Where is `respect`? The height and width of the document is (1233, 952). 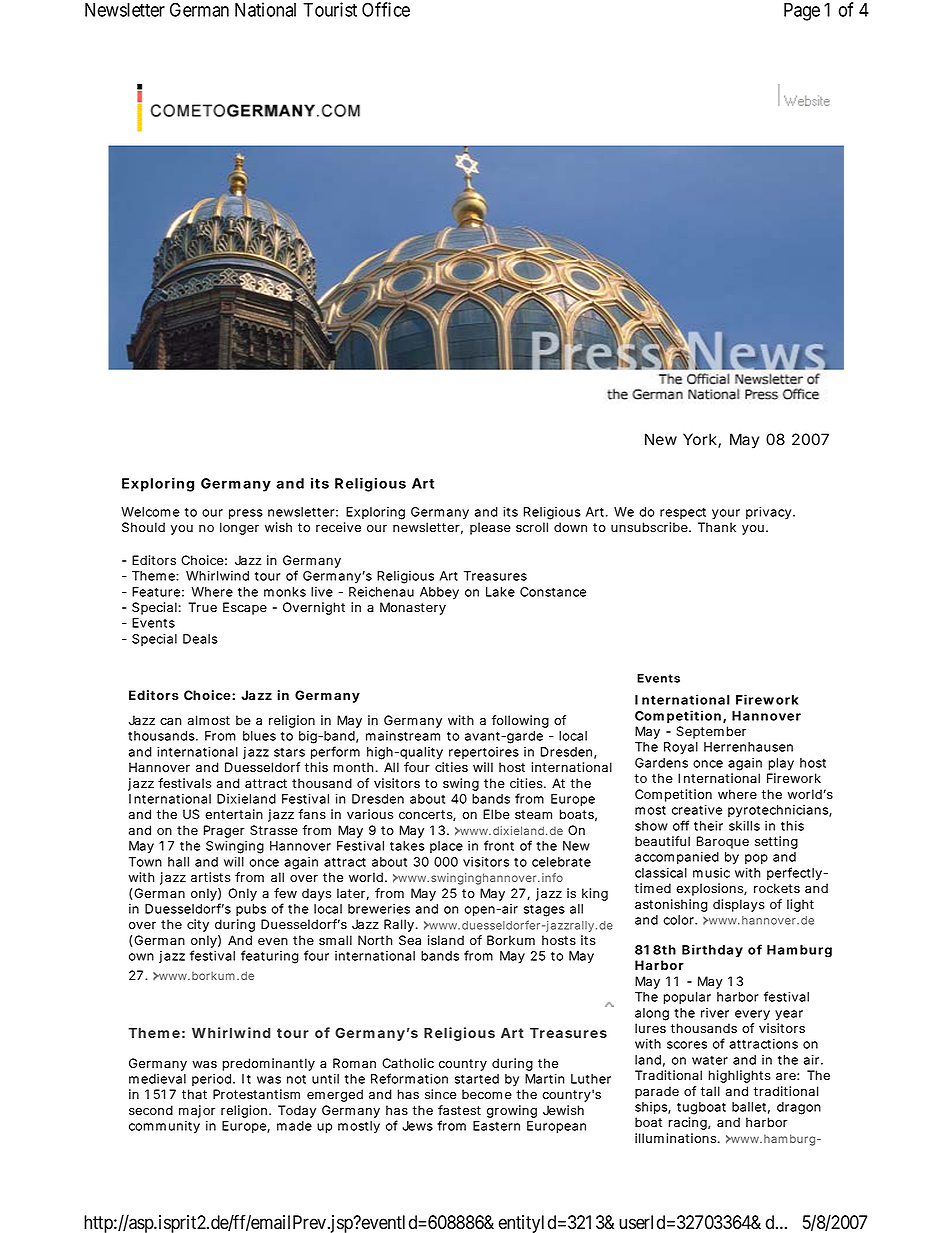
respect is located at coordinates (683, 513).
